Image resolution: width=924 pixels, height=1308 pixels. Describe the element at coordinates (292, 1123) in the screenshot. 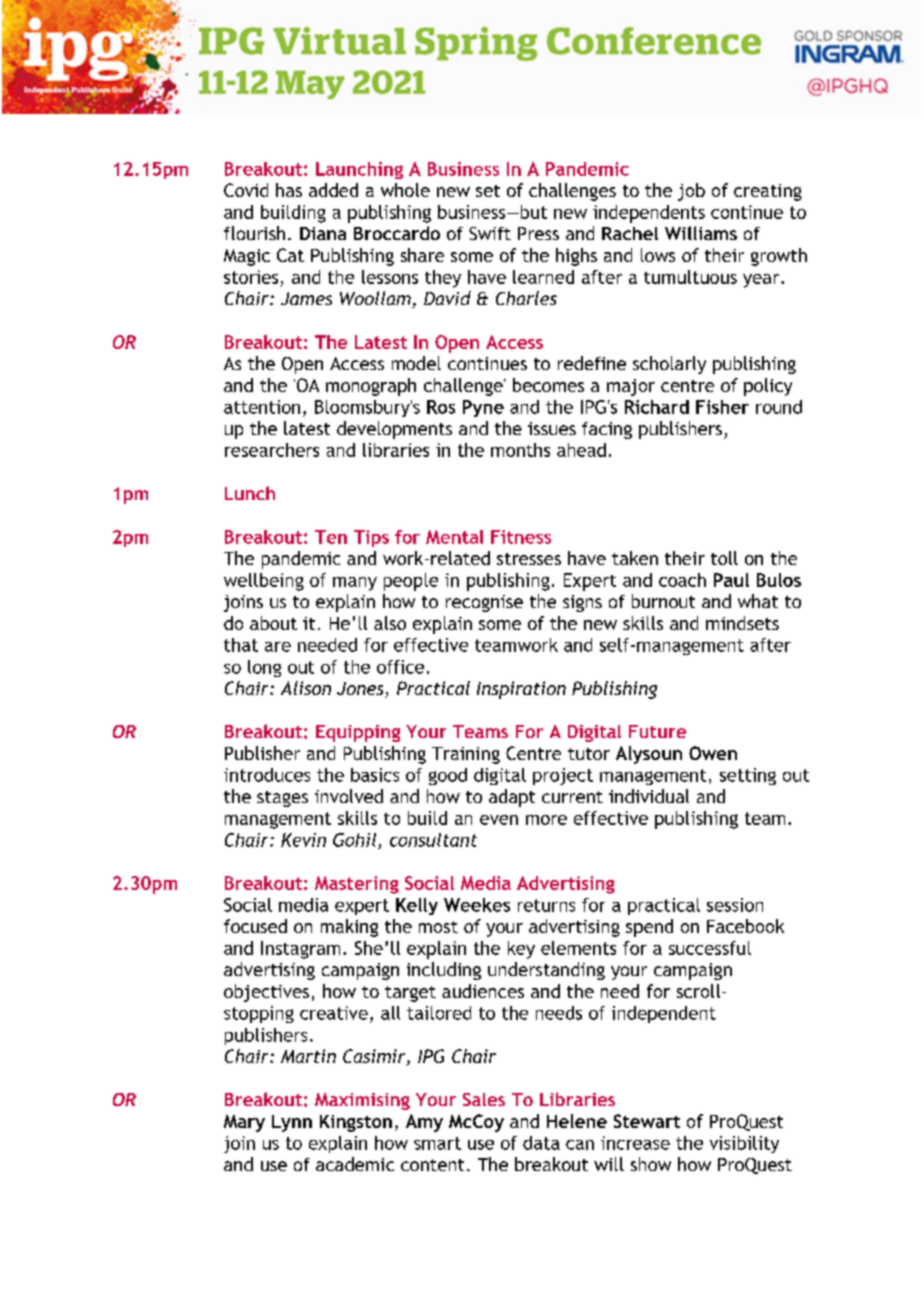

I see `Lynn` at that location.
